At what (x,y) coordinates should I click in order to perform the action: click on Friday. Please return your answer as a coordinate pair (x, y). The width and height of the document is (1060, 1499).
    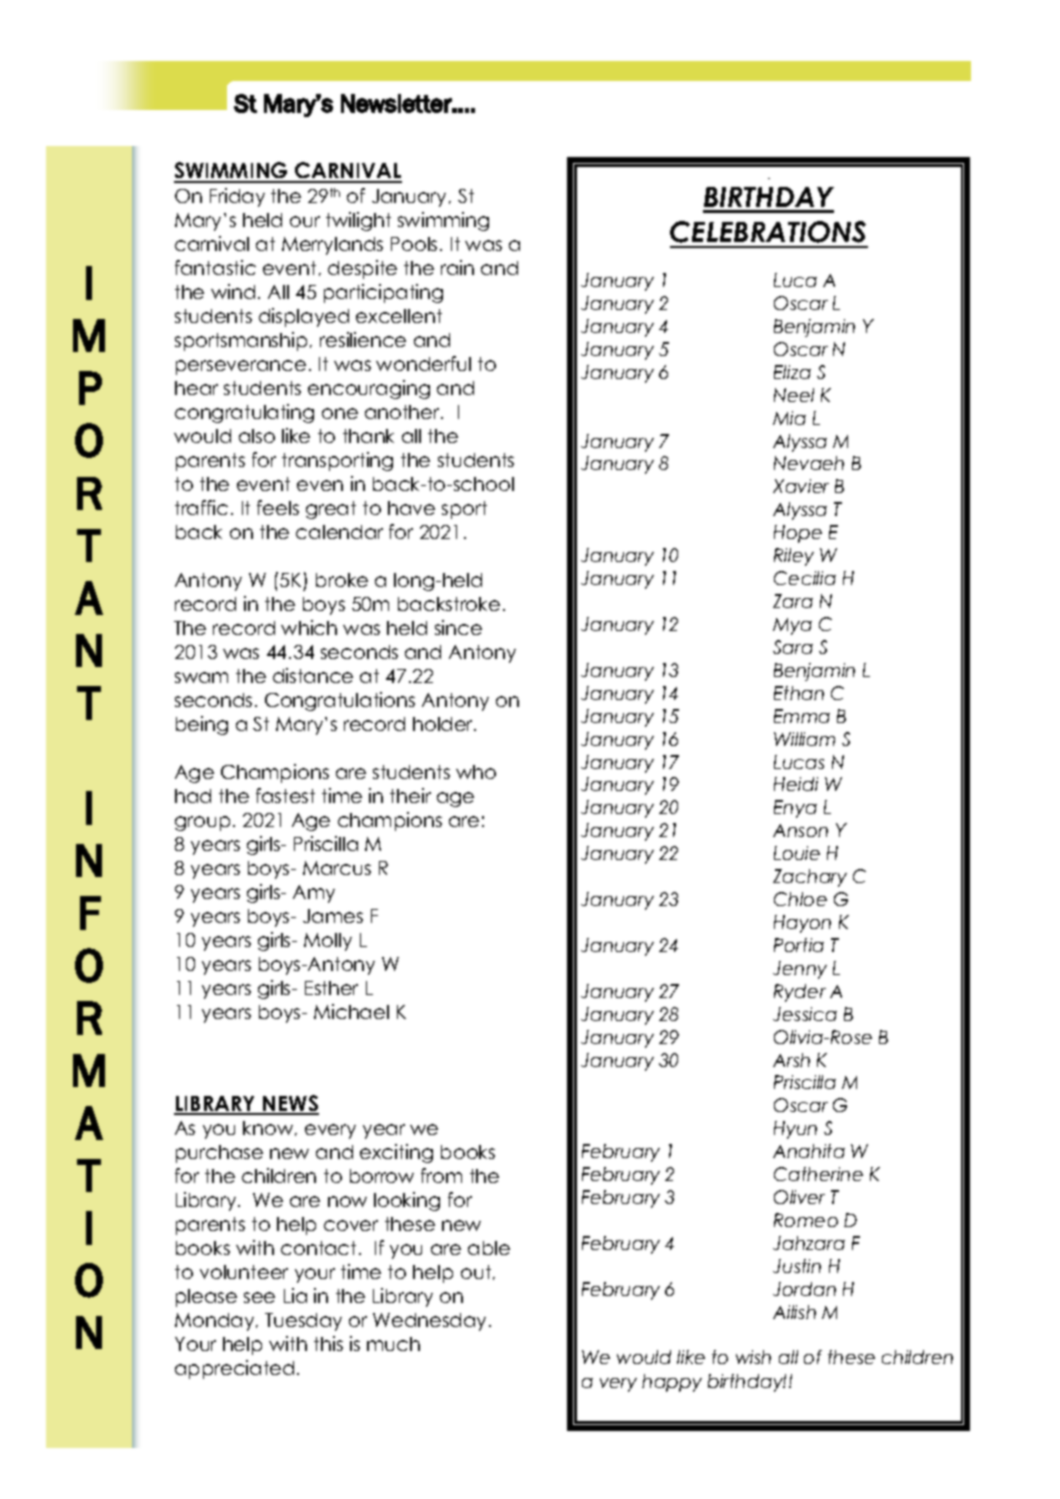
    Looking at the image, I should click on (237, 197).
